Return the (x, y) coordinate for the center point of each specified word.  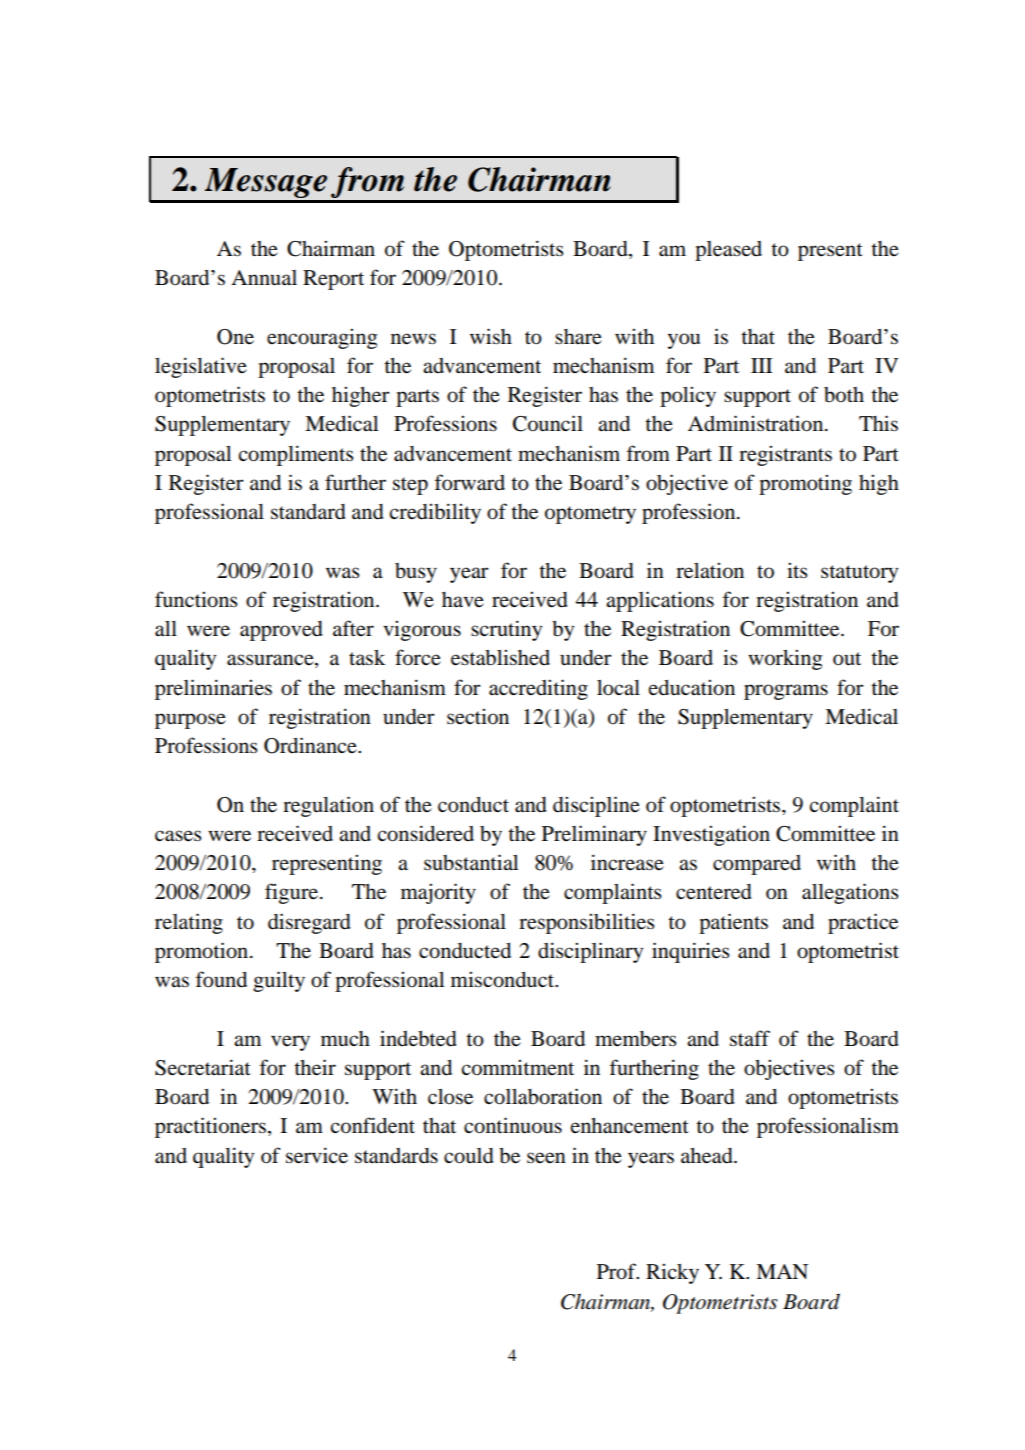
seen (546, 1158)
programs (786, 692)
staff (750, 1038)
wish (491, 336)
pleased (728, 251)
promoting (805, 484)
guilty (279, 981)
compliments (296, 455)
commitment (517, 1067)
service (317, 1155)
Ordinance (311, 745)
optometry (590, 515)
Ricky (672, 1273)
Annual (264, 278)
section (478, 716)
